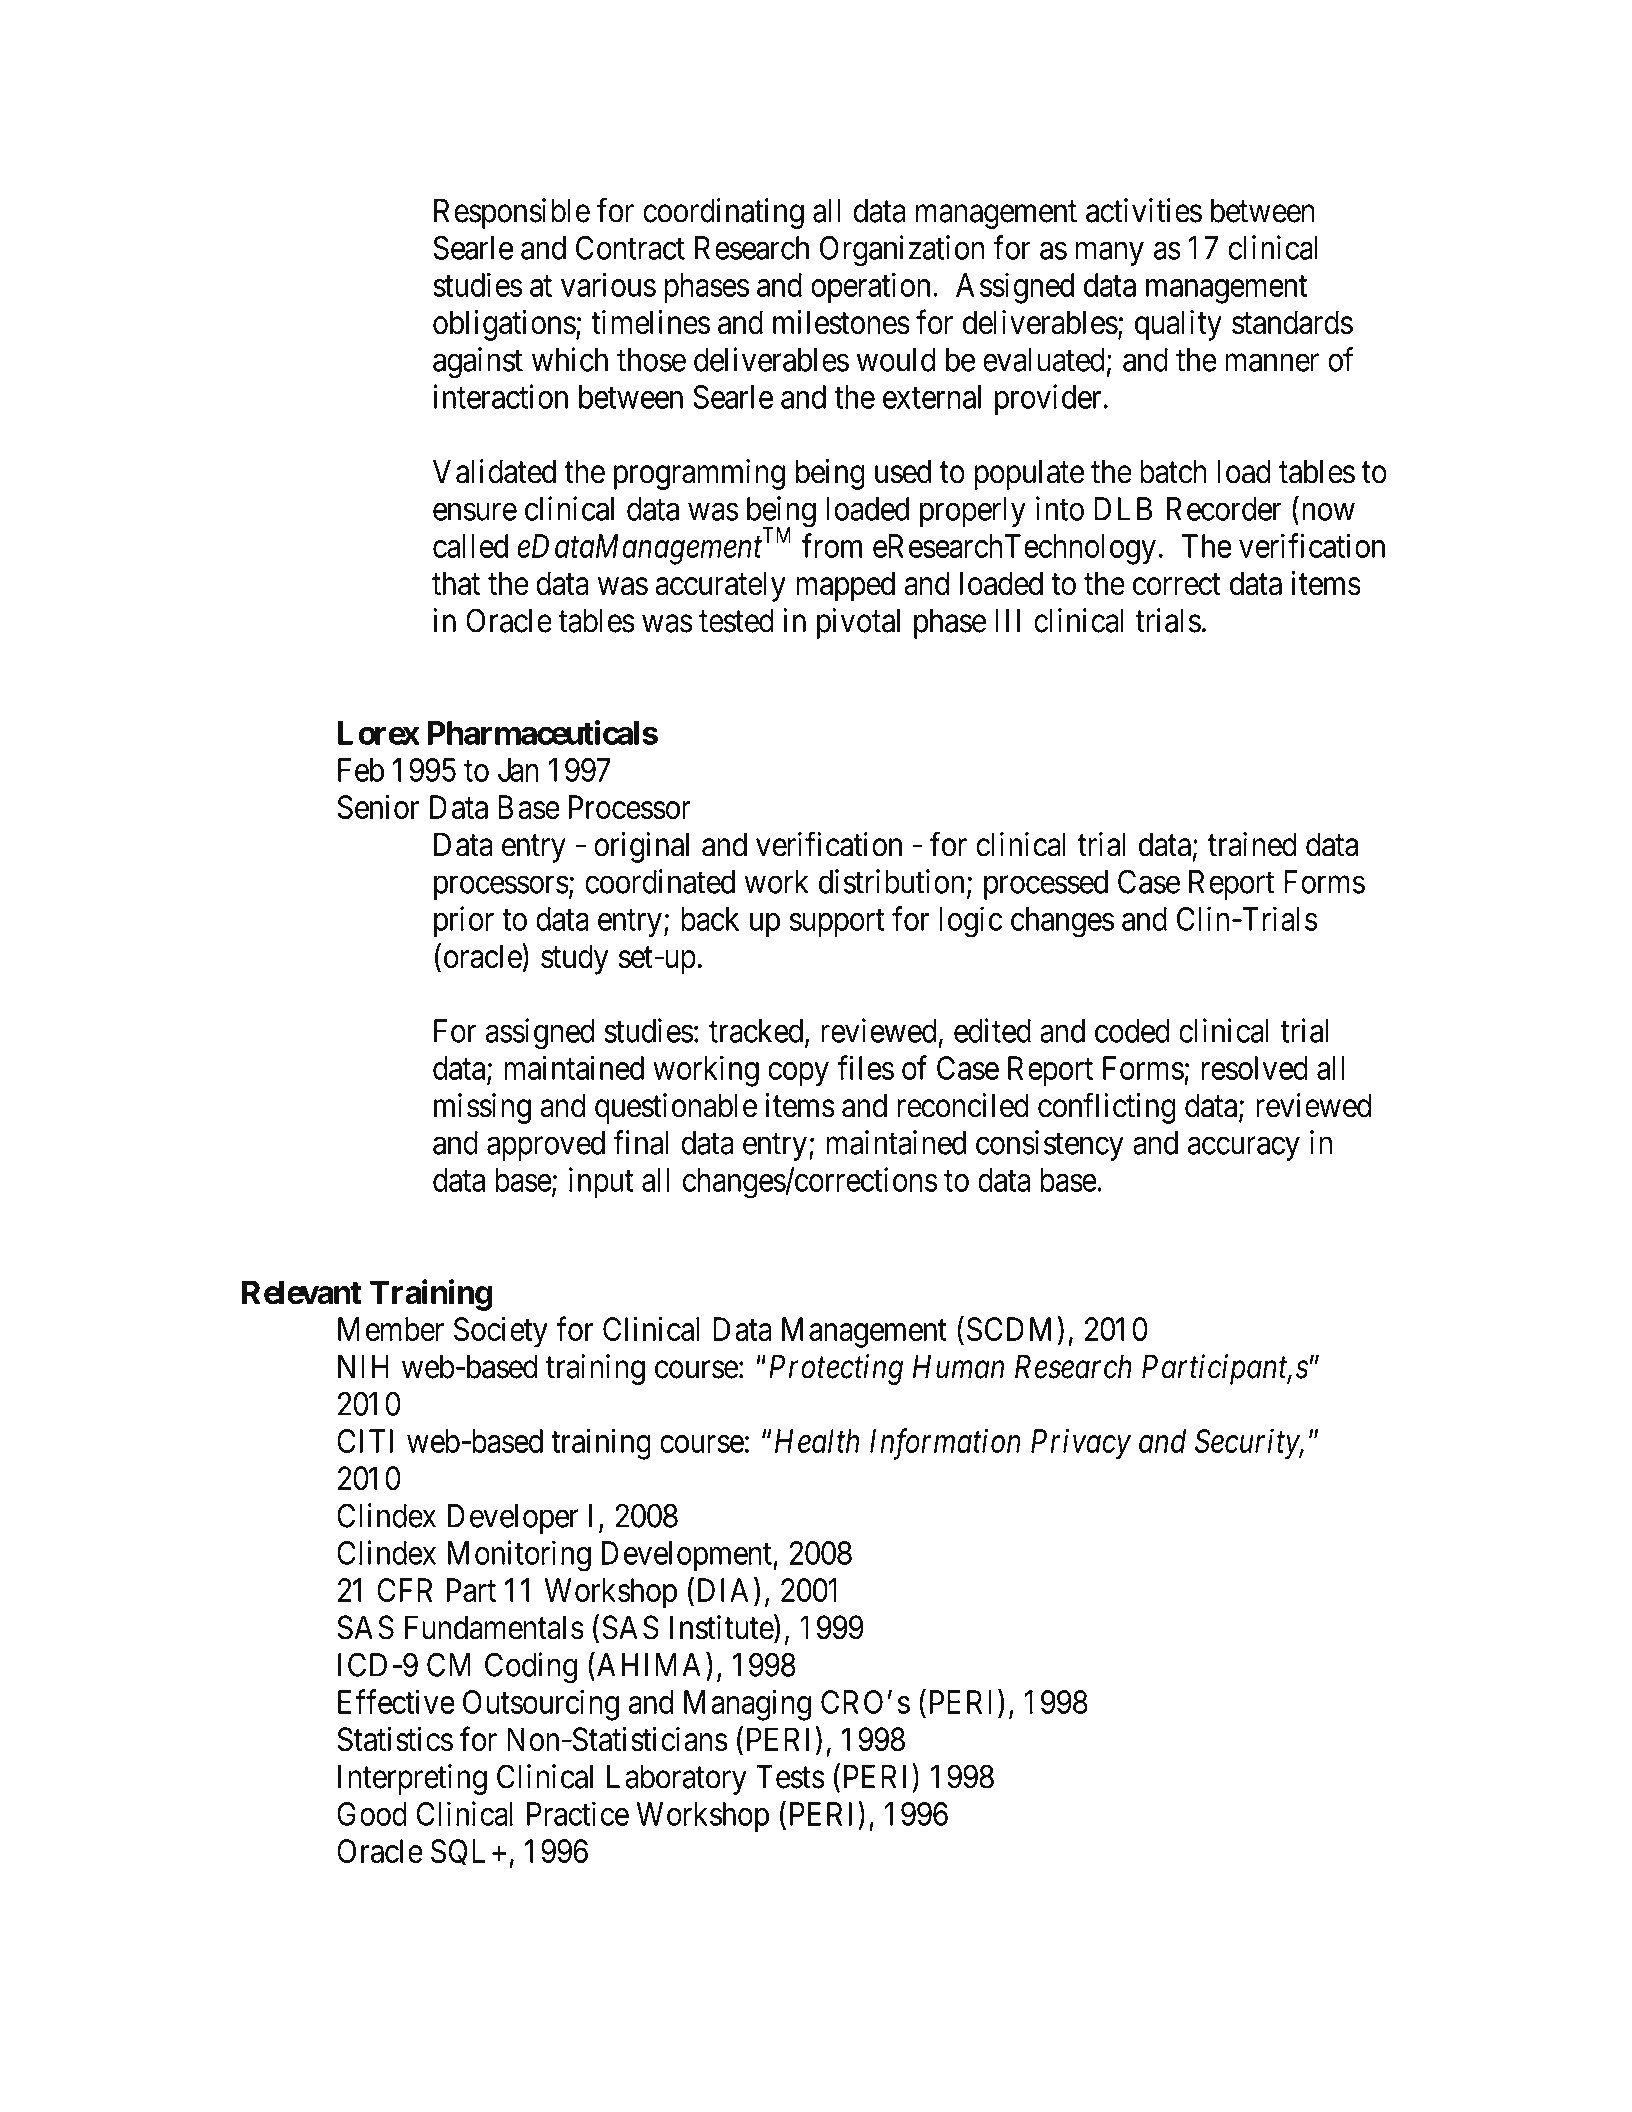  Describe the element at coordinates (870, 288) in the document. I see `operation` at that location.
